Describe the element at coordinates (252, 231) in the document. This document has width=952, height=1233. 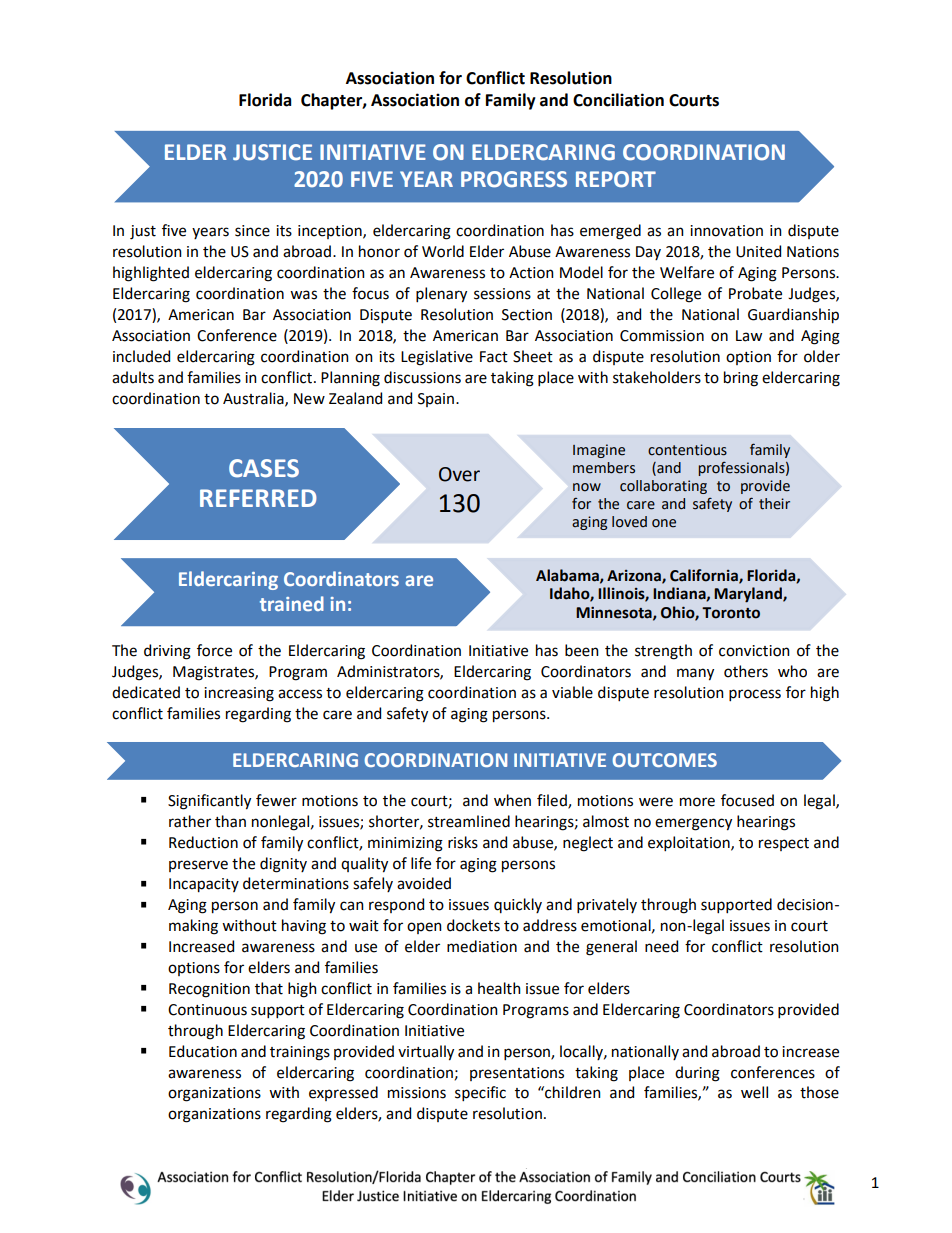
I see `since` at that location.
